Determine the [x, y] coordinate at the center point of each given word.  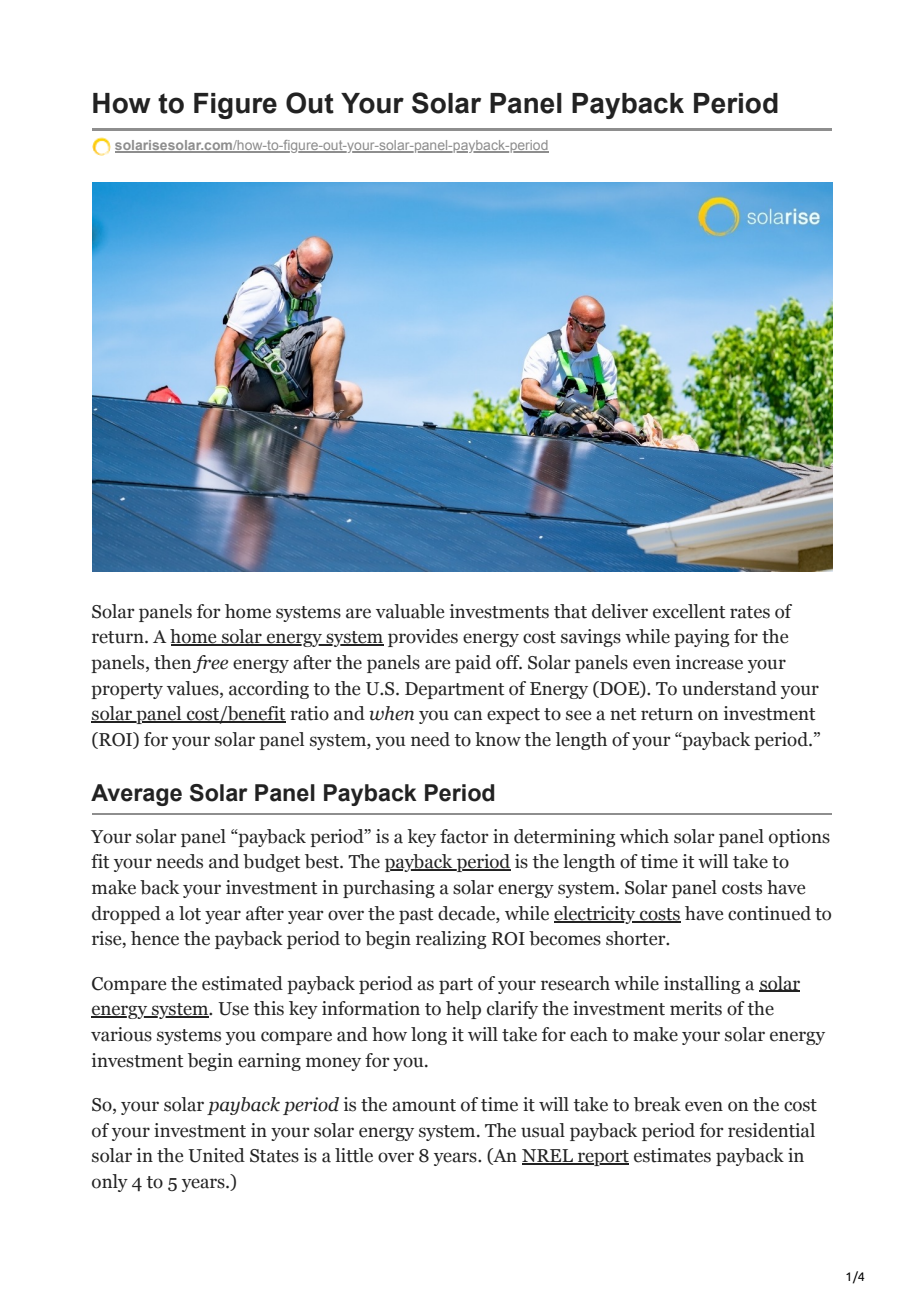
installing [702, 985]
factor [464, 836]
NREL [549, 1157]
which [644, 836]
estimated [242, 983]
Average [136, 795]
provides [423, 638]
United [216, 1155]
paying [701, 638]
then [172, 662]
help [463, 1010]
